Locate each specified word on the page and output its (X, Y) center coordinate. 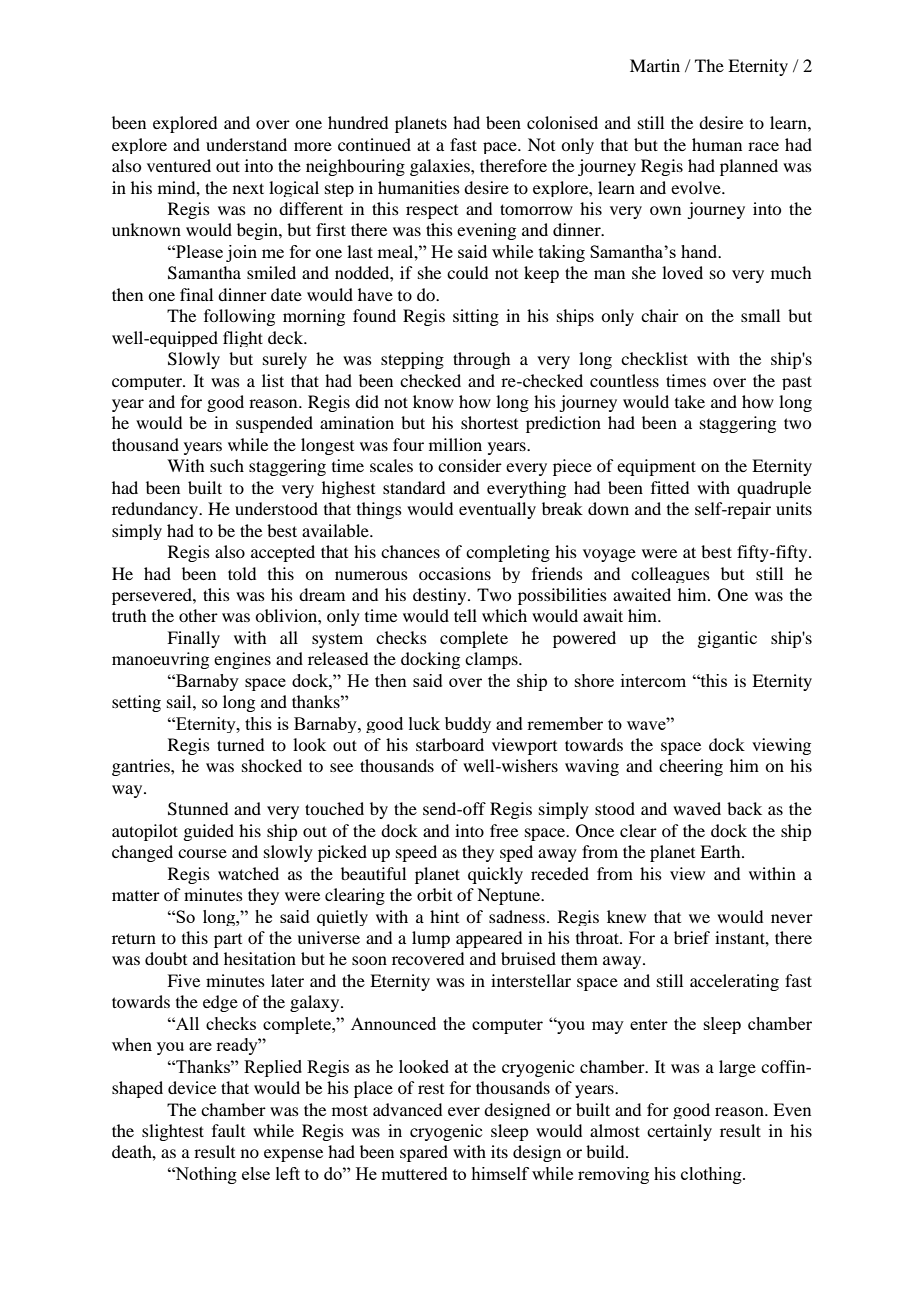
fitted (670, 487)
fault (228, 1130)
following (239, 317)
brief (692, 937)
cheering (691, 767)
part (228, 941)
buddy (468, 725)
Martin (655, 65)
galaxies (441, 167)
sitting (476, 317)
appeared (489, 939)
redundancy (156, 510)
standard (414, 487)
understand (246, 144)
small (760, 315)
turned (240, 744)
